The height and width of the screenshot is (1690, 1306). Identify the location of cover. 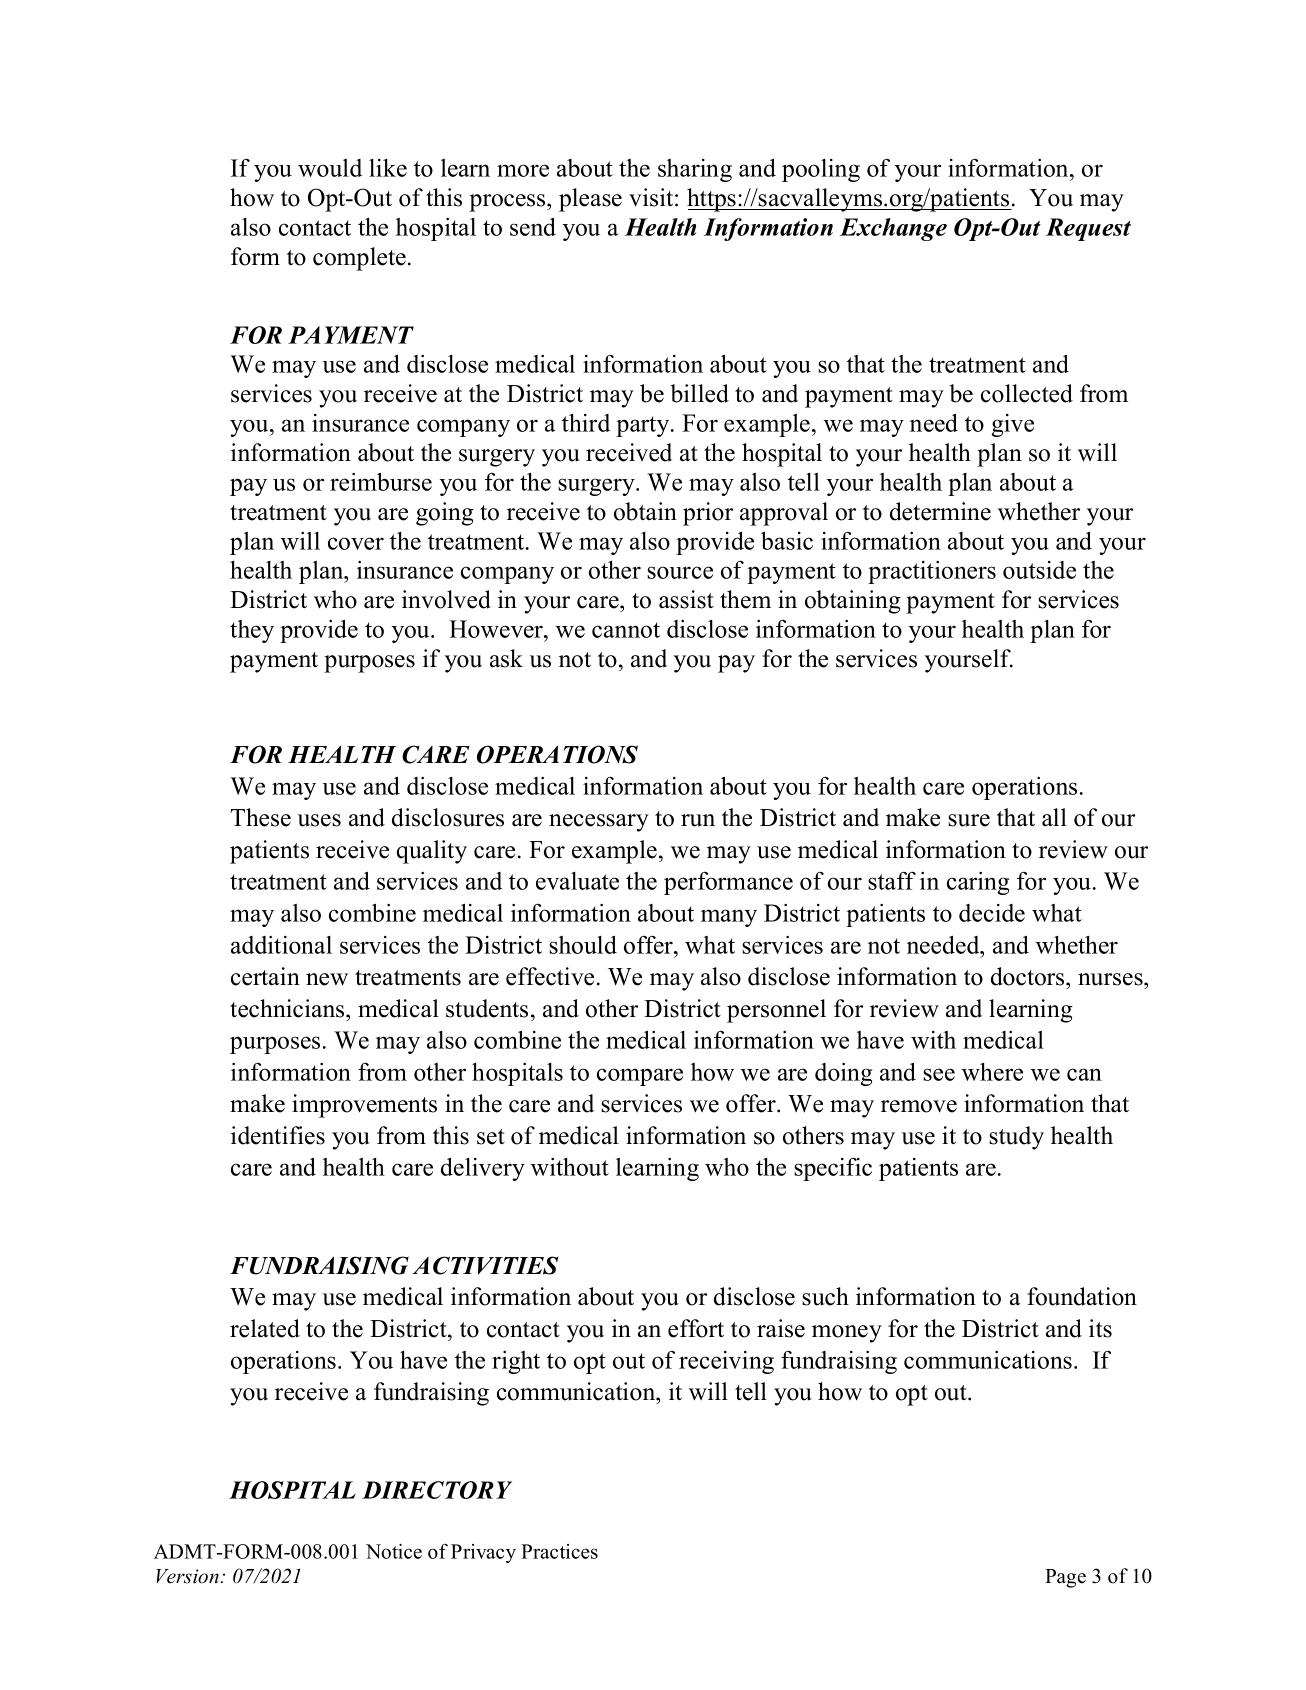
(356, 543).
